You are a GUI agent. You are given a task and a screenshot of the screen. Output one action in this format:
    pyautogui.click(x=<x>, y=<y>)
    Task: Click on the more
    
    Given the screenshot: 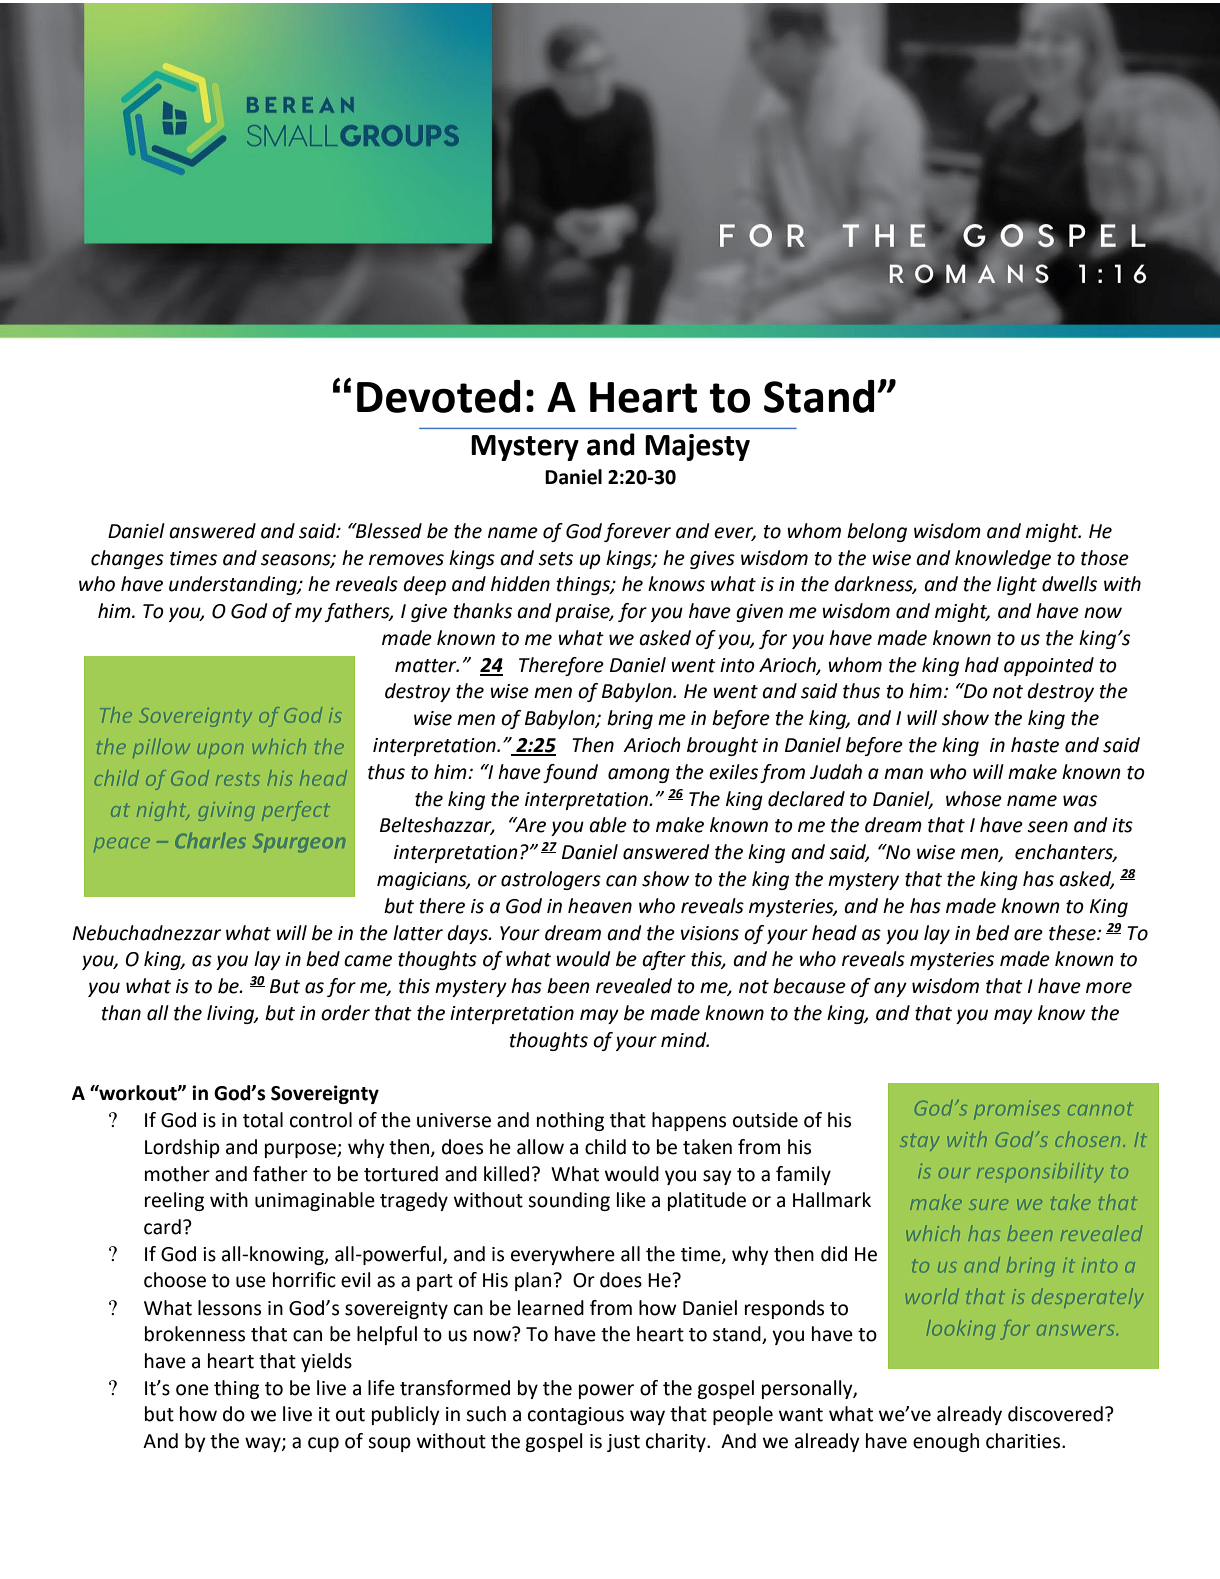 What is the action you would take?
    pyautogui.click(x=1109, y=988)
